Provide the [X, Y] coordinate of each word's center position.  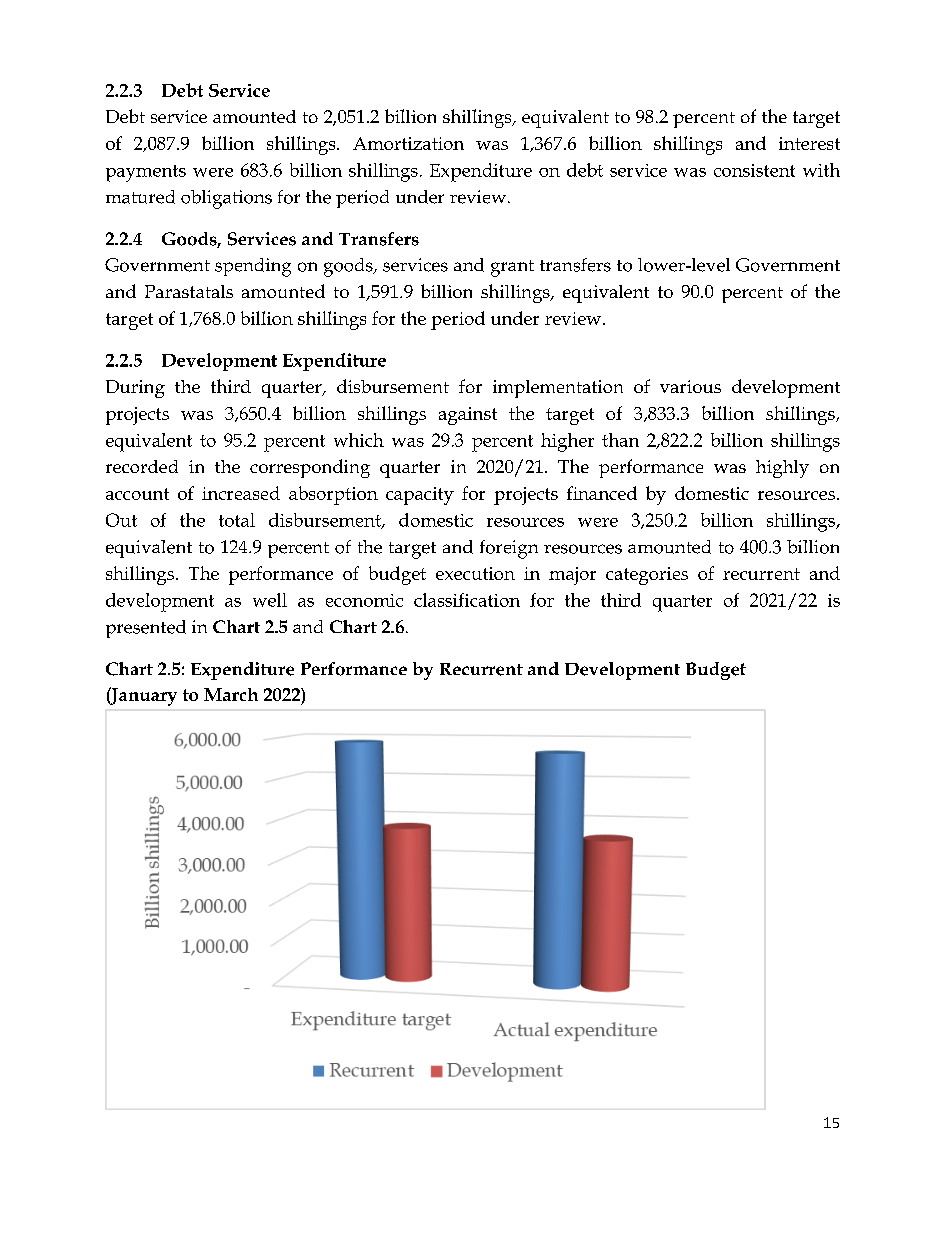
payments [146, 173]
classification [467, 600]
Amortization [408, 143]
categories [647, 576]
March [231, 694]
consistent [754, 170]
